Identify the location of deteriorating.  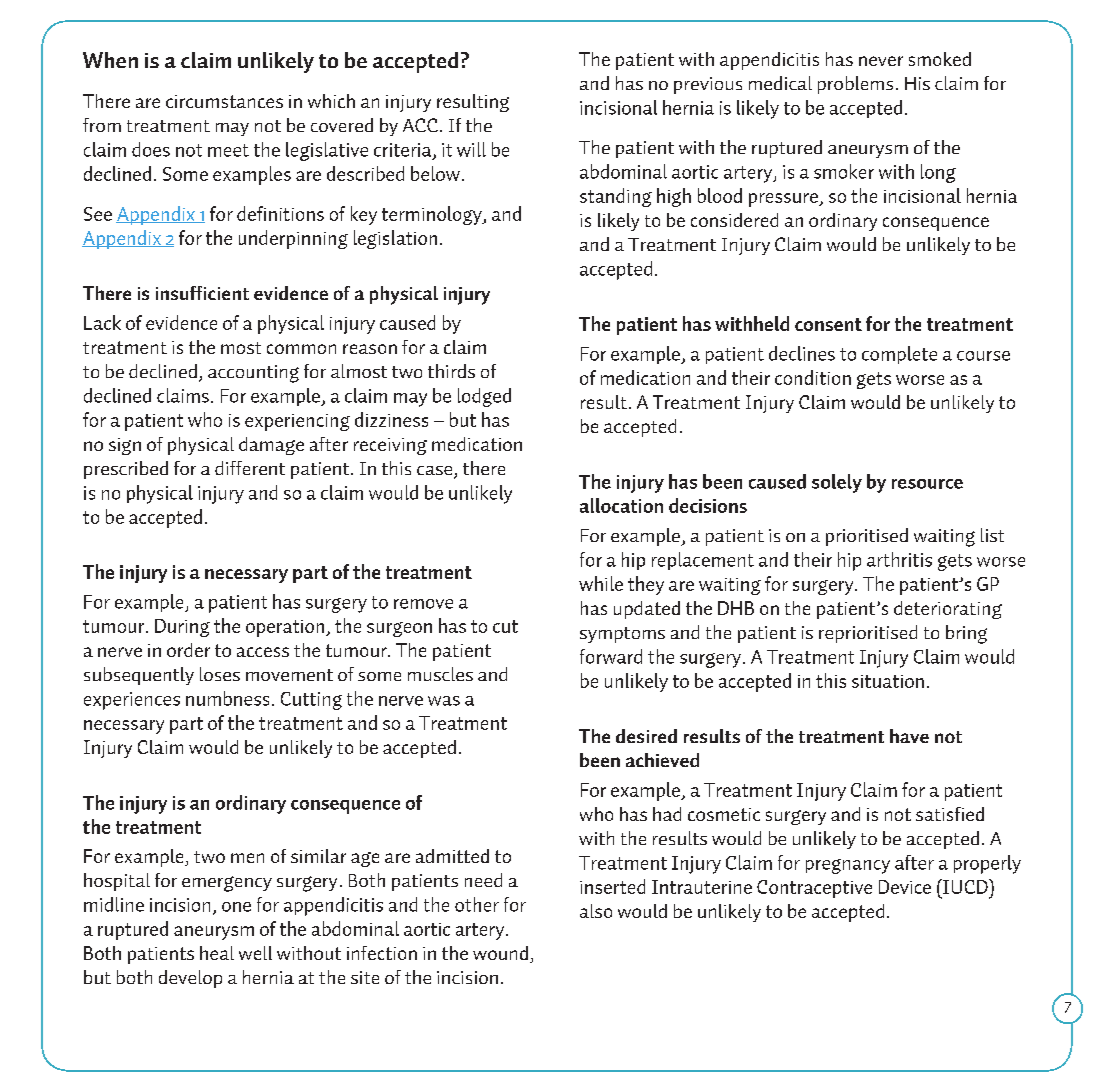
(948, 610).
